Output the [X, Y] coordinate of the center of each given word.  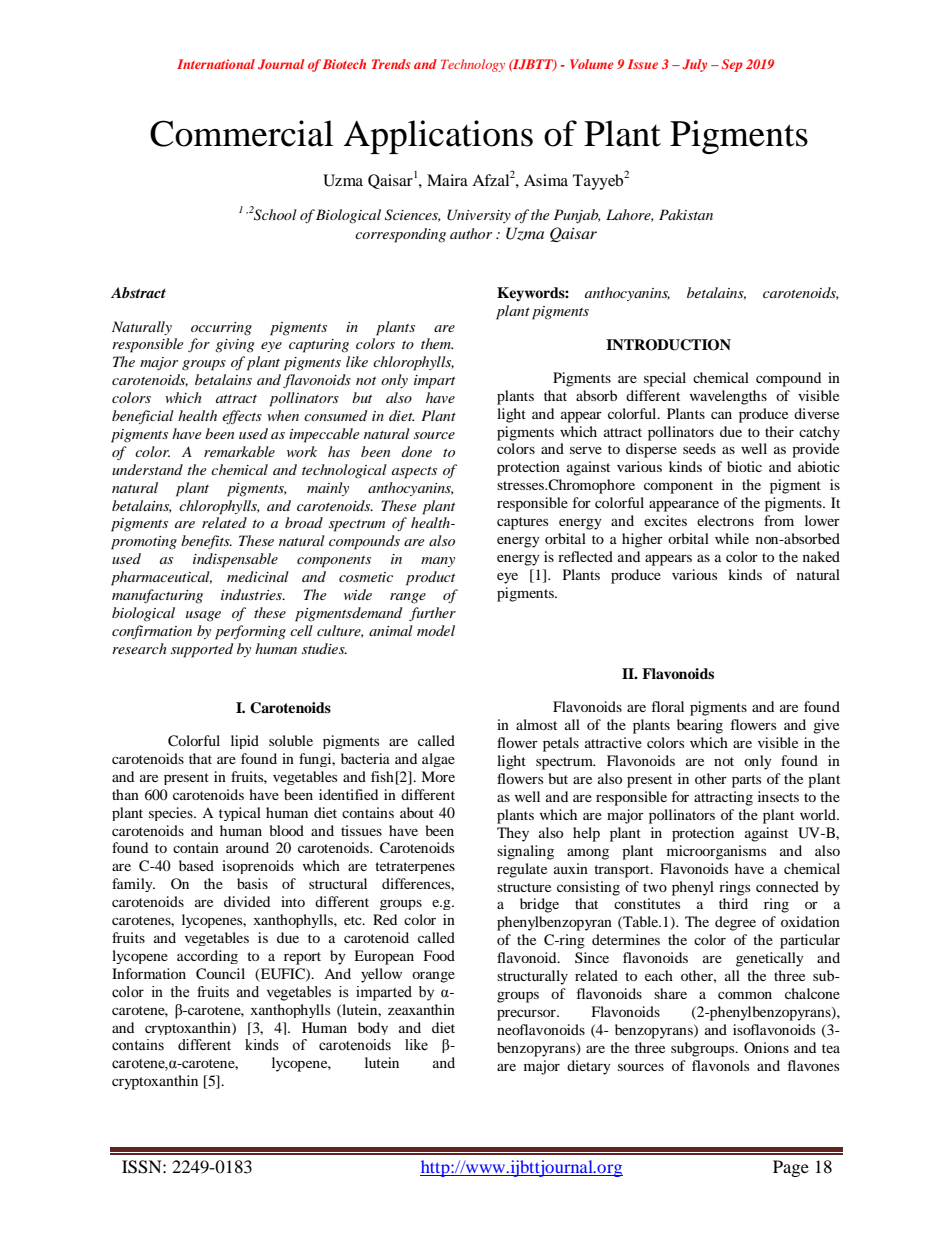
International [216, 64]
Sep [732, 65]
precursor [527, 1015]
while [732, 538]
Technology [473, 65]
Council [220, 974]
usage [203, 616]
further [432, 614]
